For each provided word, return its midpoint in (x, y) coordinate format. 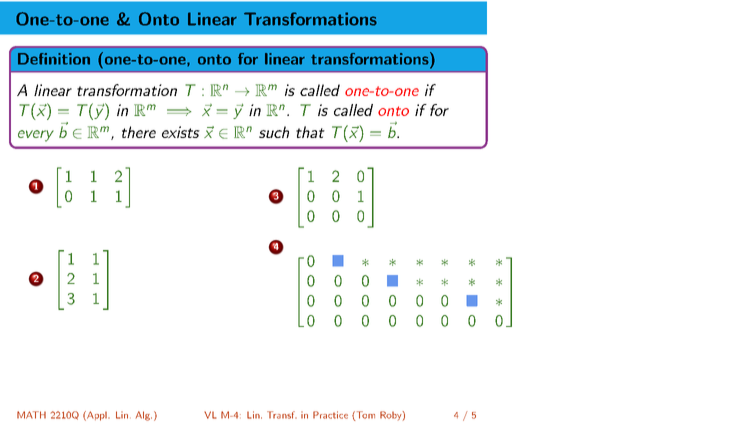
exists (181, 132)
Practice (330, 415)
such (274, 132)
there (139, 132)
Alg (144, 416)
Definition (54, 59)
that (310, 132)
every (36, 136)
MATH (31, 415)
